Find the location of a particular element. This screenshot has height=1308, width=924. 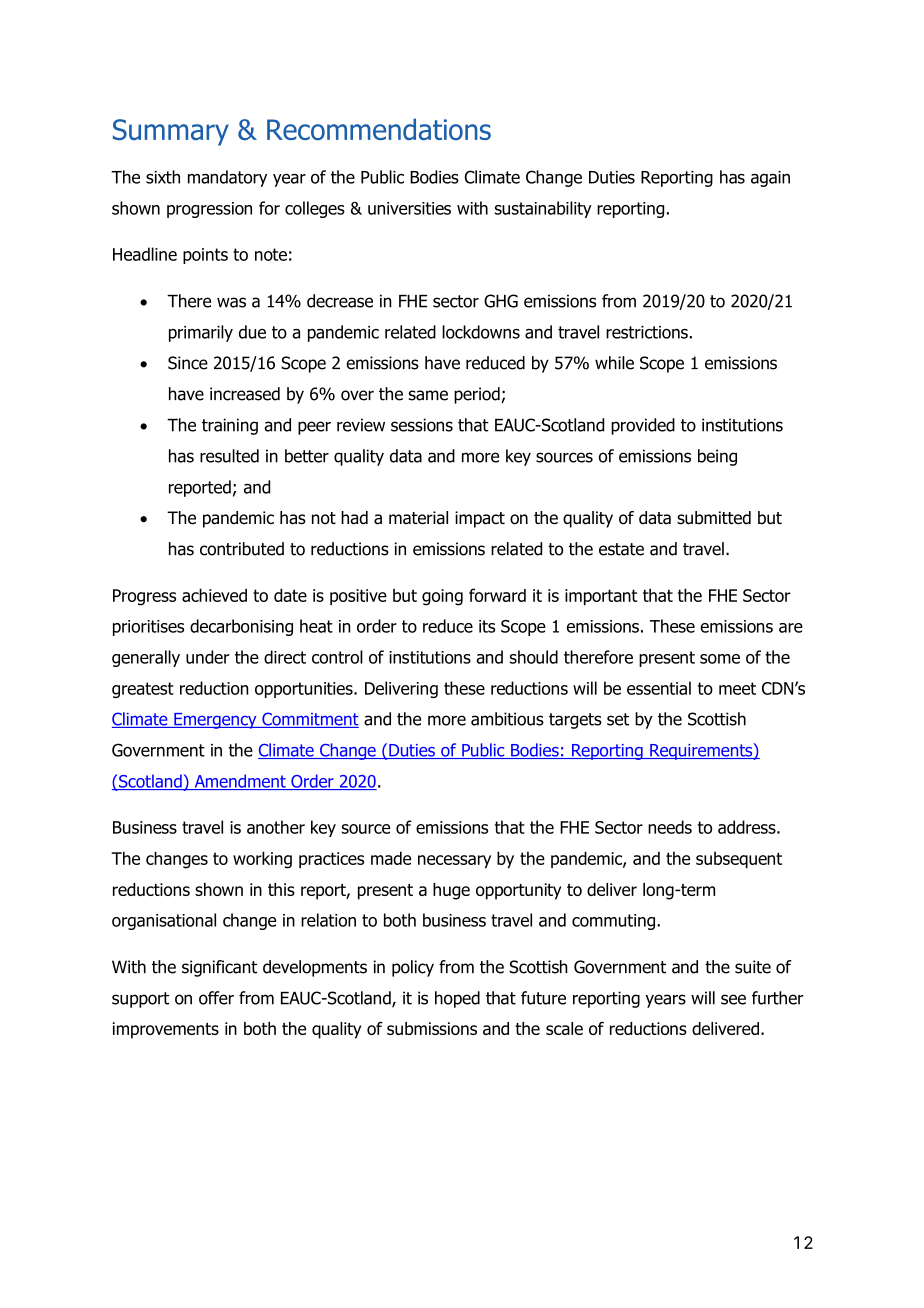

offer is located at coordinates (216, 998).
